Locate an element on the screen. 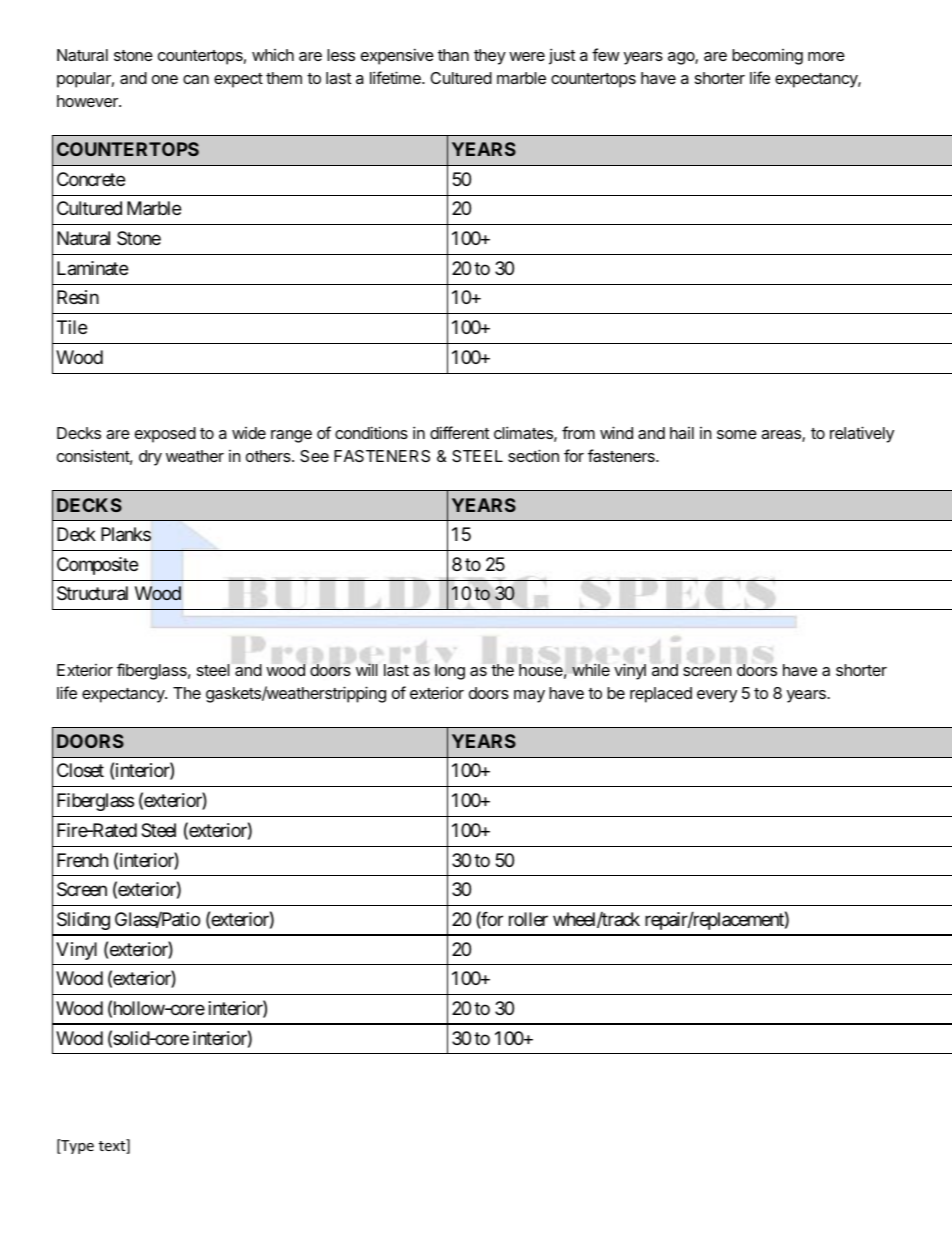  roller is located at coordinates (528, 919).
